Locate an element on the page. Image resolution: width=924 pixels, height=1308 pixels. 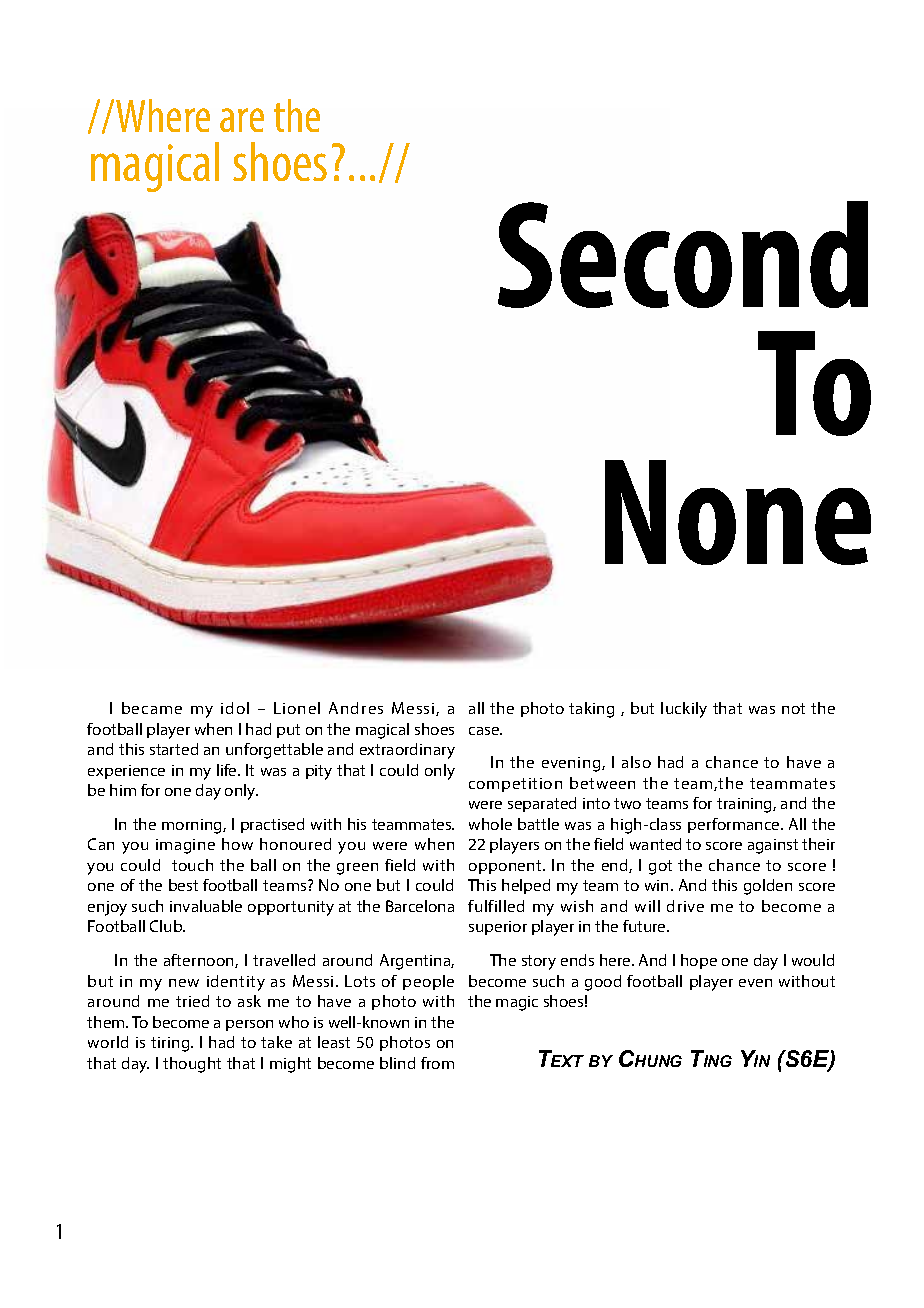
became is located at coordinates (152, 708).
